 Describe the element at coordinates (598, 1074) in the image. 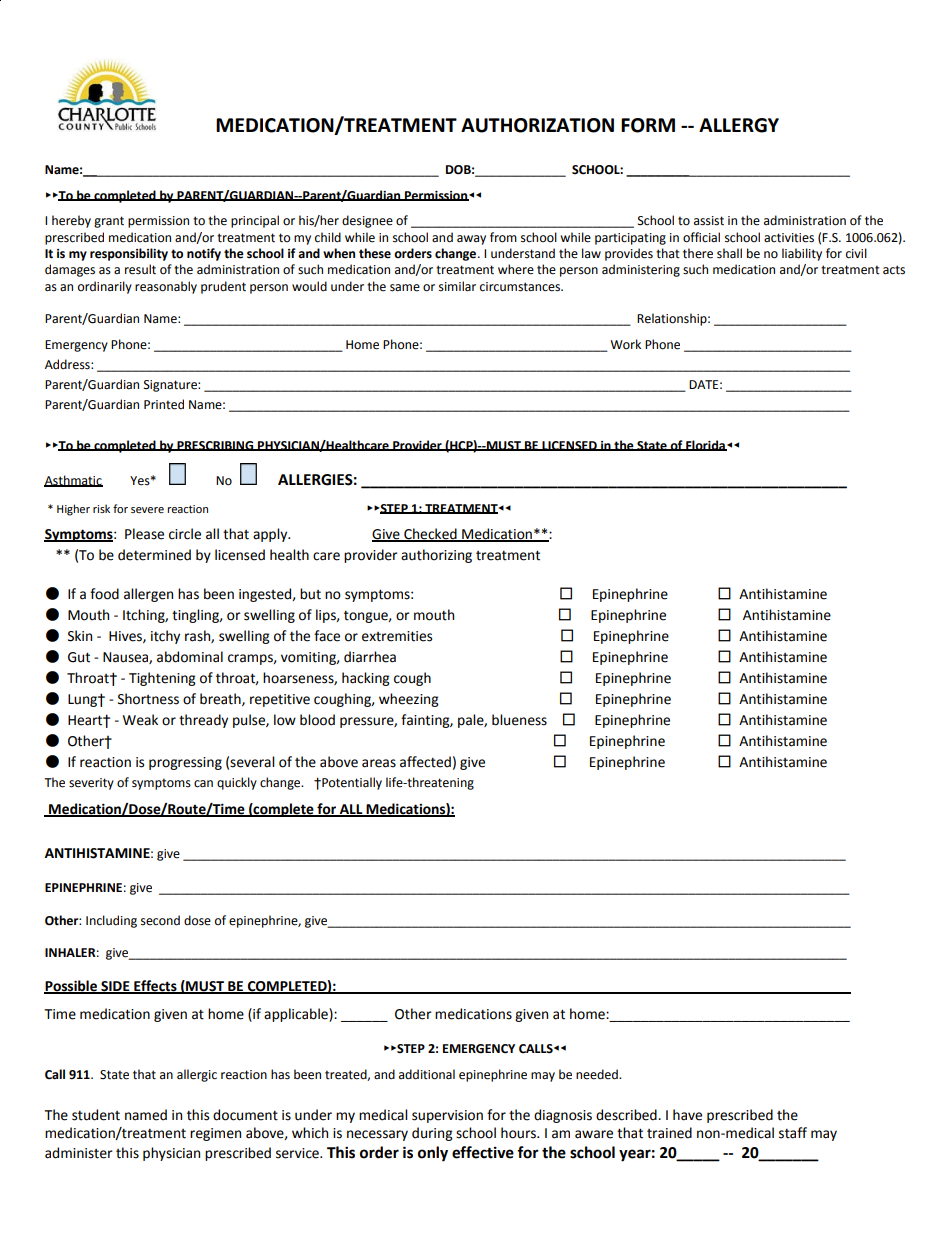

I see `needed` at that location.
